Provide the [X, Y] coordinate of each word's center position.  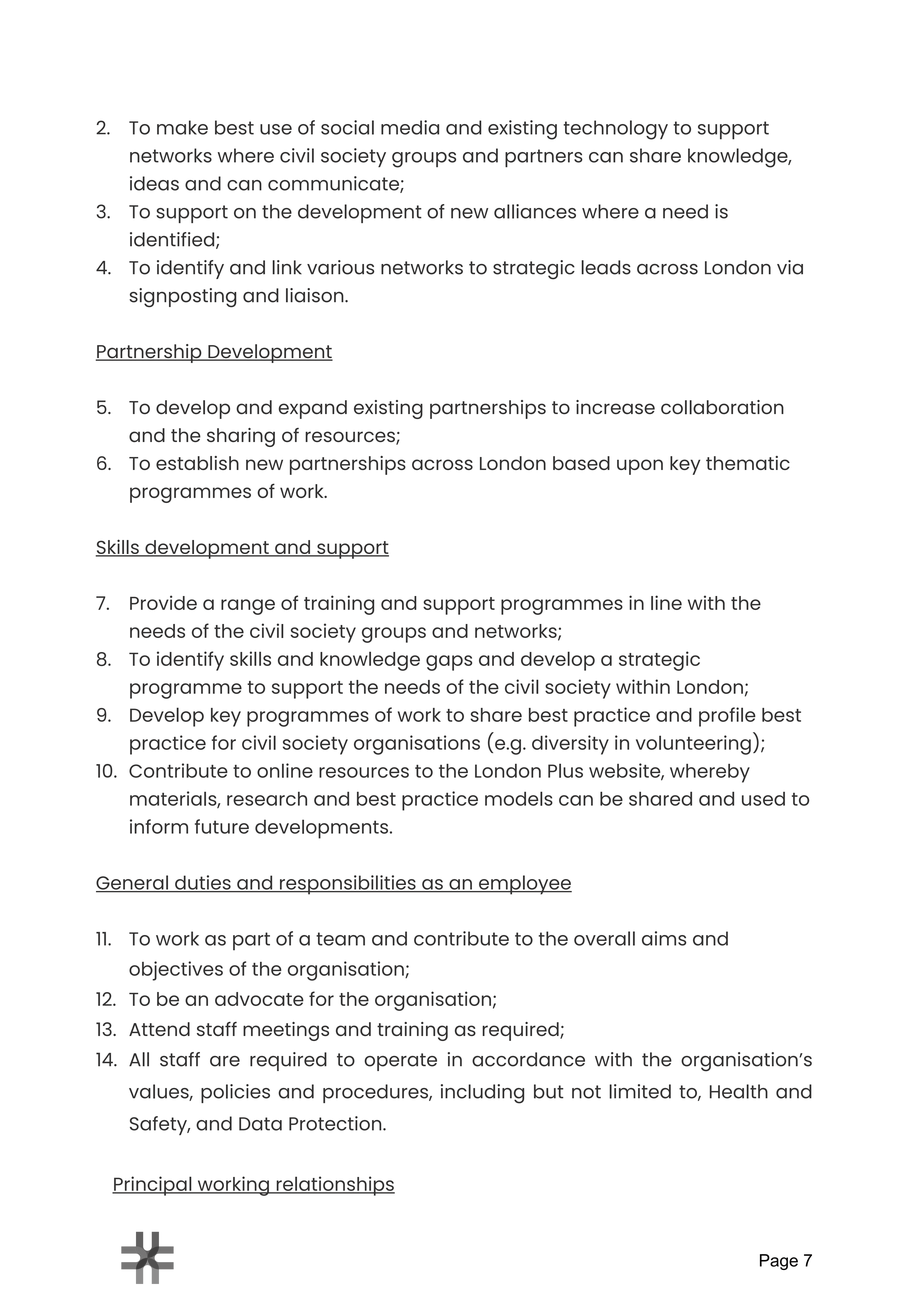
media [410, 127]
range [248, 607]
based [581, 463]
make [182, 127]
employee [524, 885]
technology [616, 130]
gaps [449, 663]
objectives [176, 971]
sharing [241, 437]
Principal [153, 1186]
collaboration [722, 407]
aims [664, 938]
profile [727, 717]
